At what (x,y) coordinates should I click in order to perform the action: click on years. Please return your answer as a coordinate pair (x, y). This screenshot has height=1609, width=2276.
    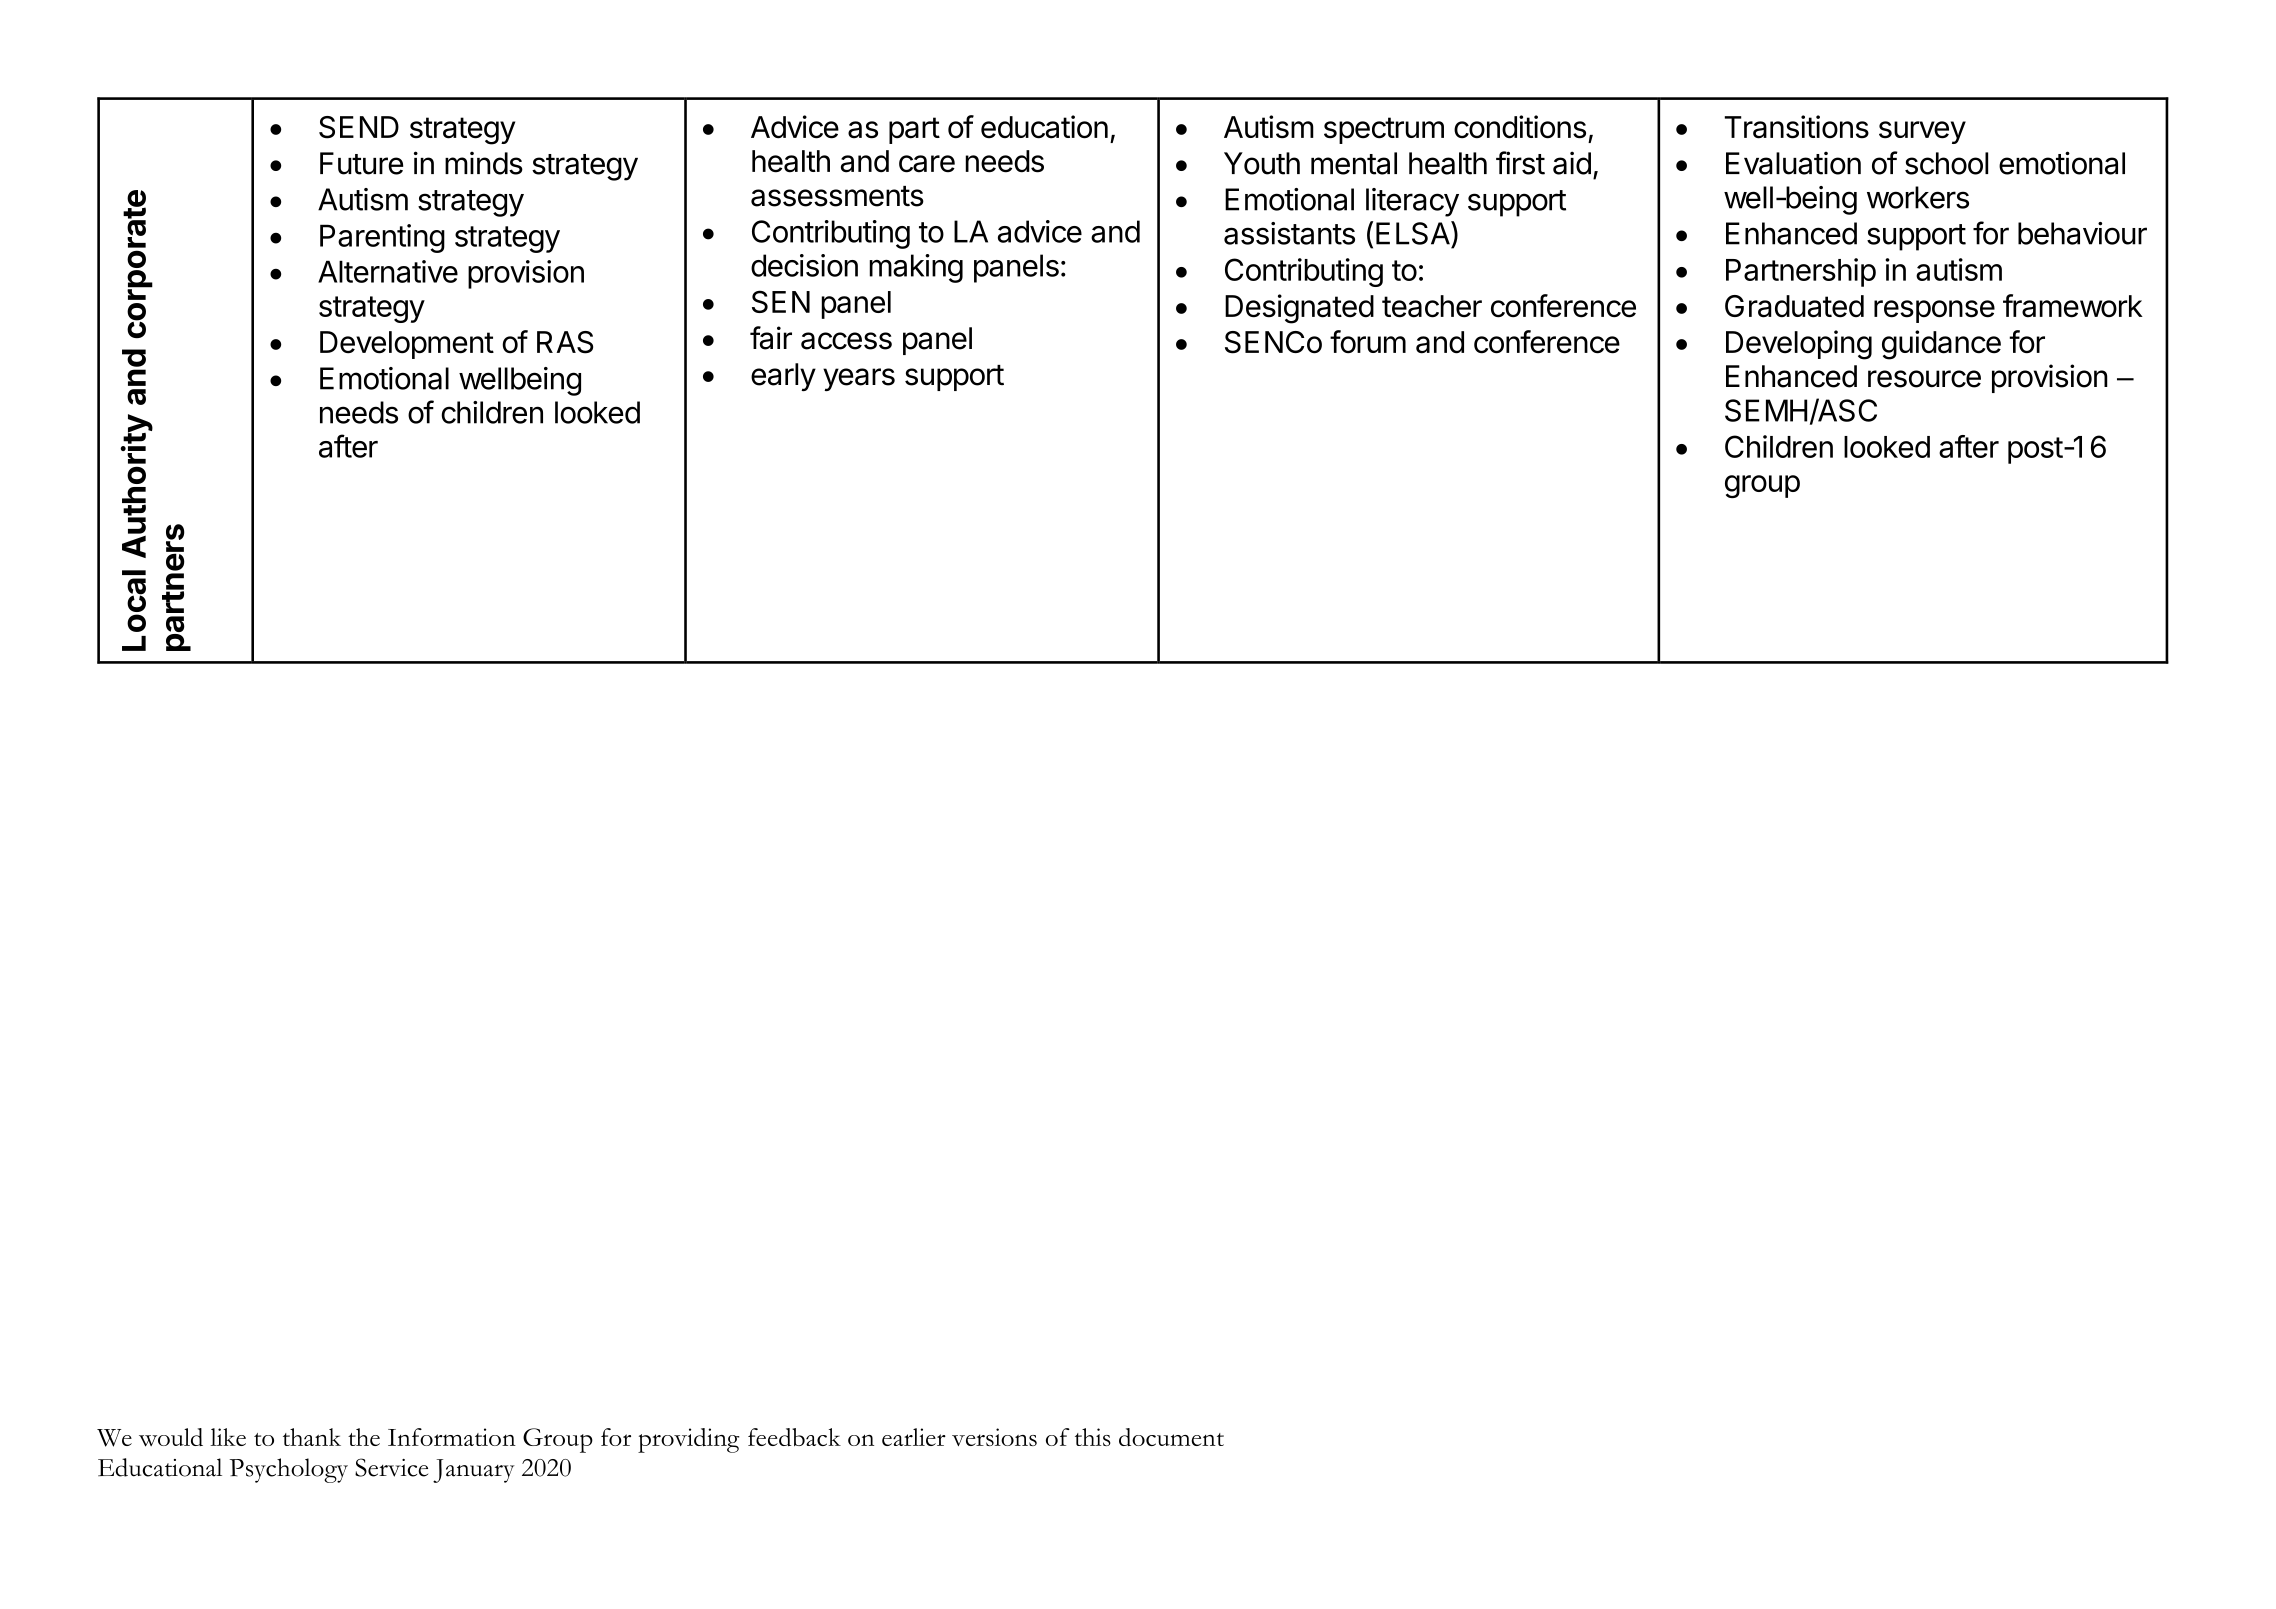
    Looking at the image, I should click on (859, 379).
